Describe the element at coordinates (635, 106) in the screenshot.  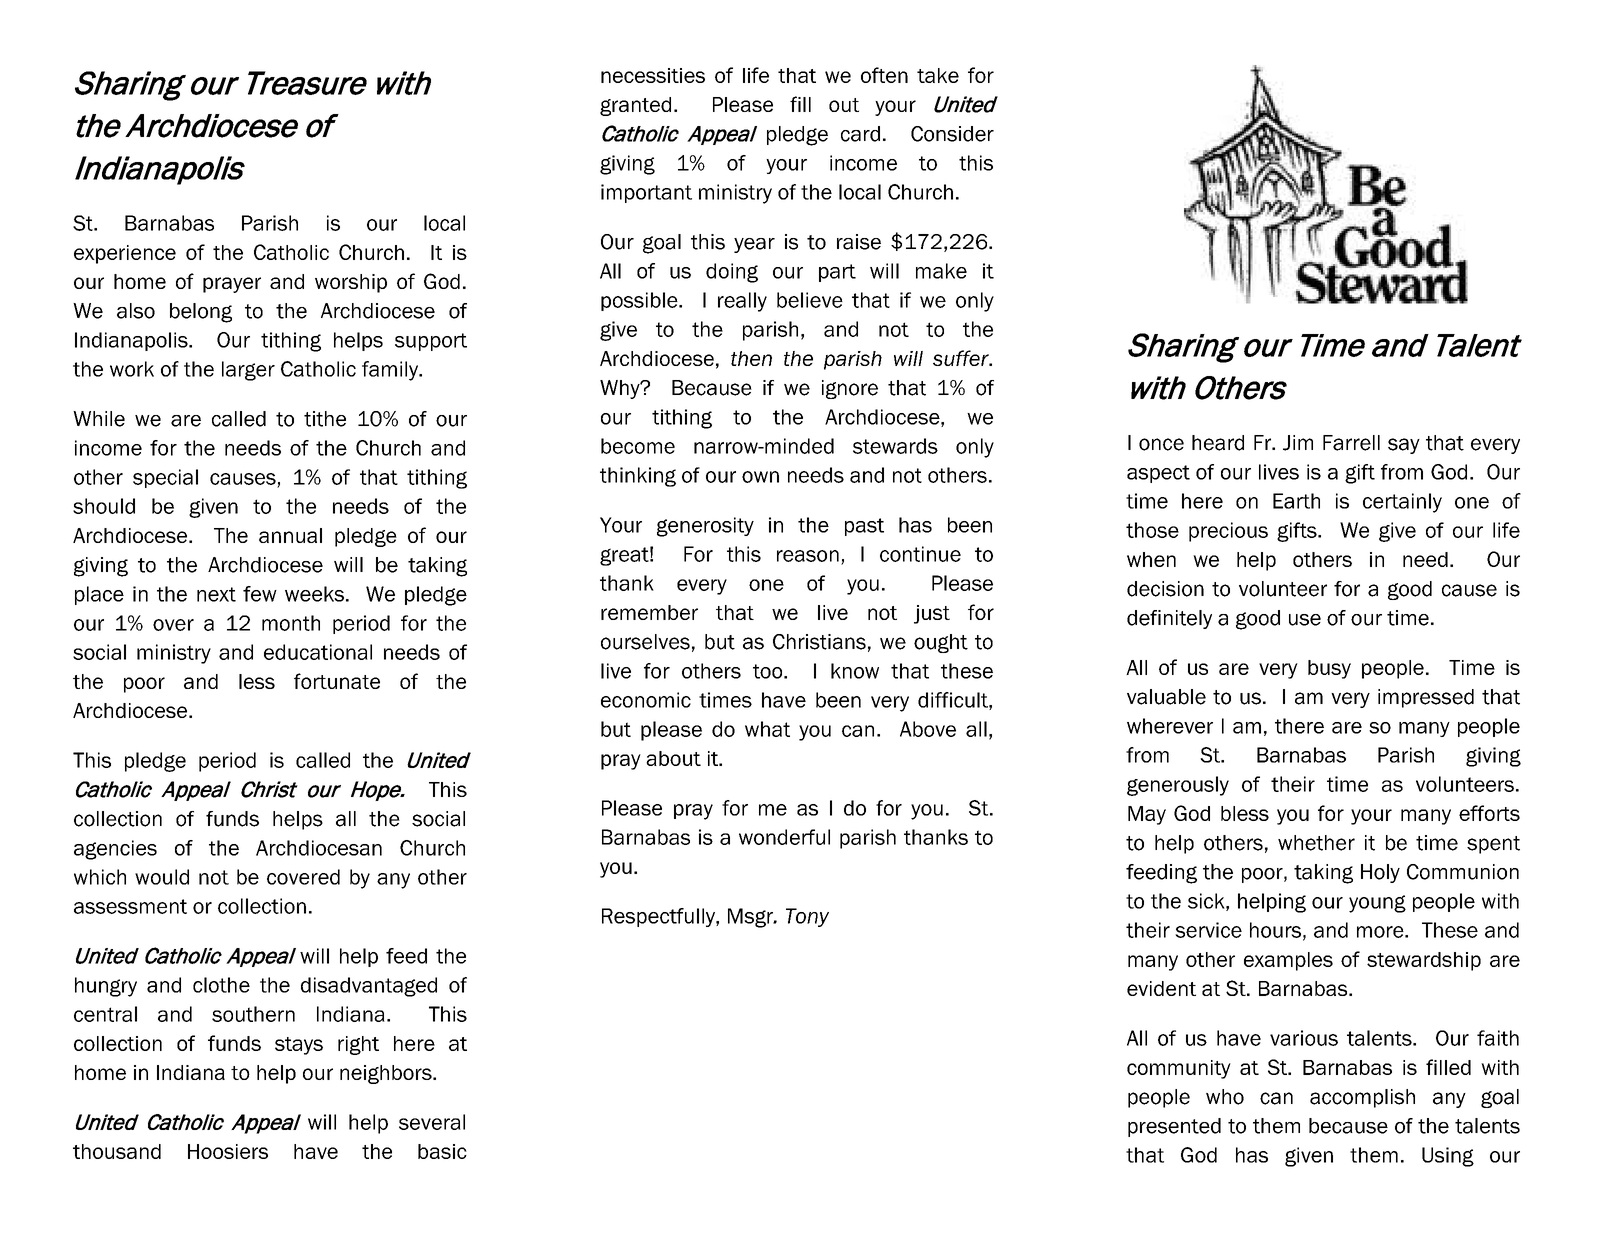
I see `granted` at that location.
